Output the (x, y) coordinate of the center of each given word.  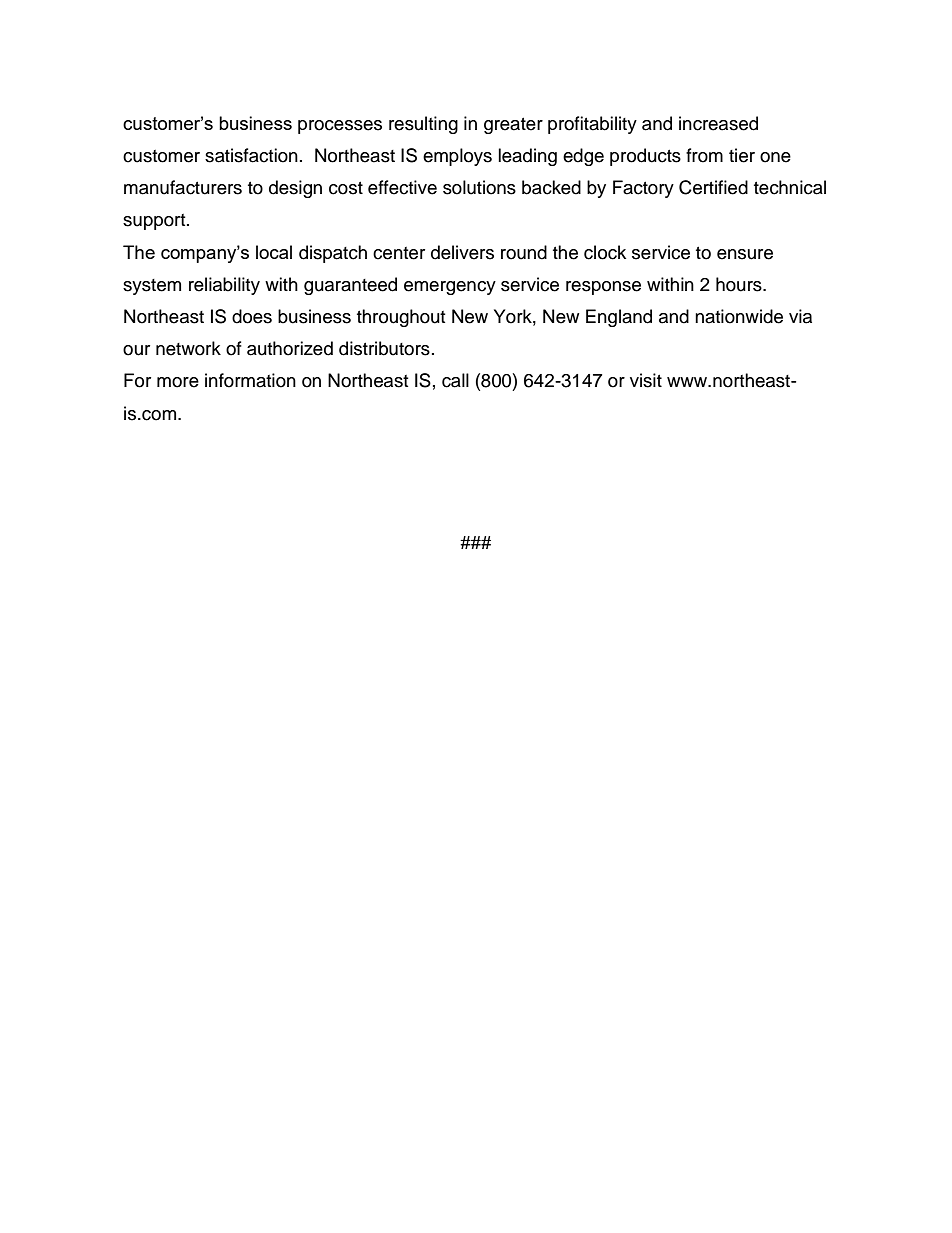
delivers (462, 252)
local (274, 252)
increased (718, 123)
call (455, 380)
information (250, 380)
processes (340, 127)
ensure (745, 254)
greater (513, 126)
